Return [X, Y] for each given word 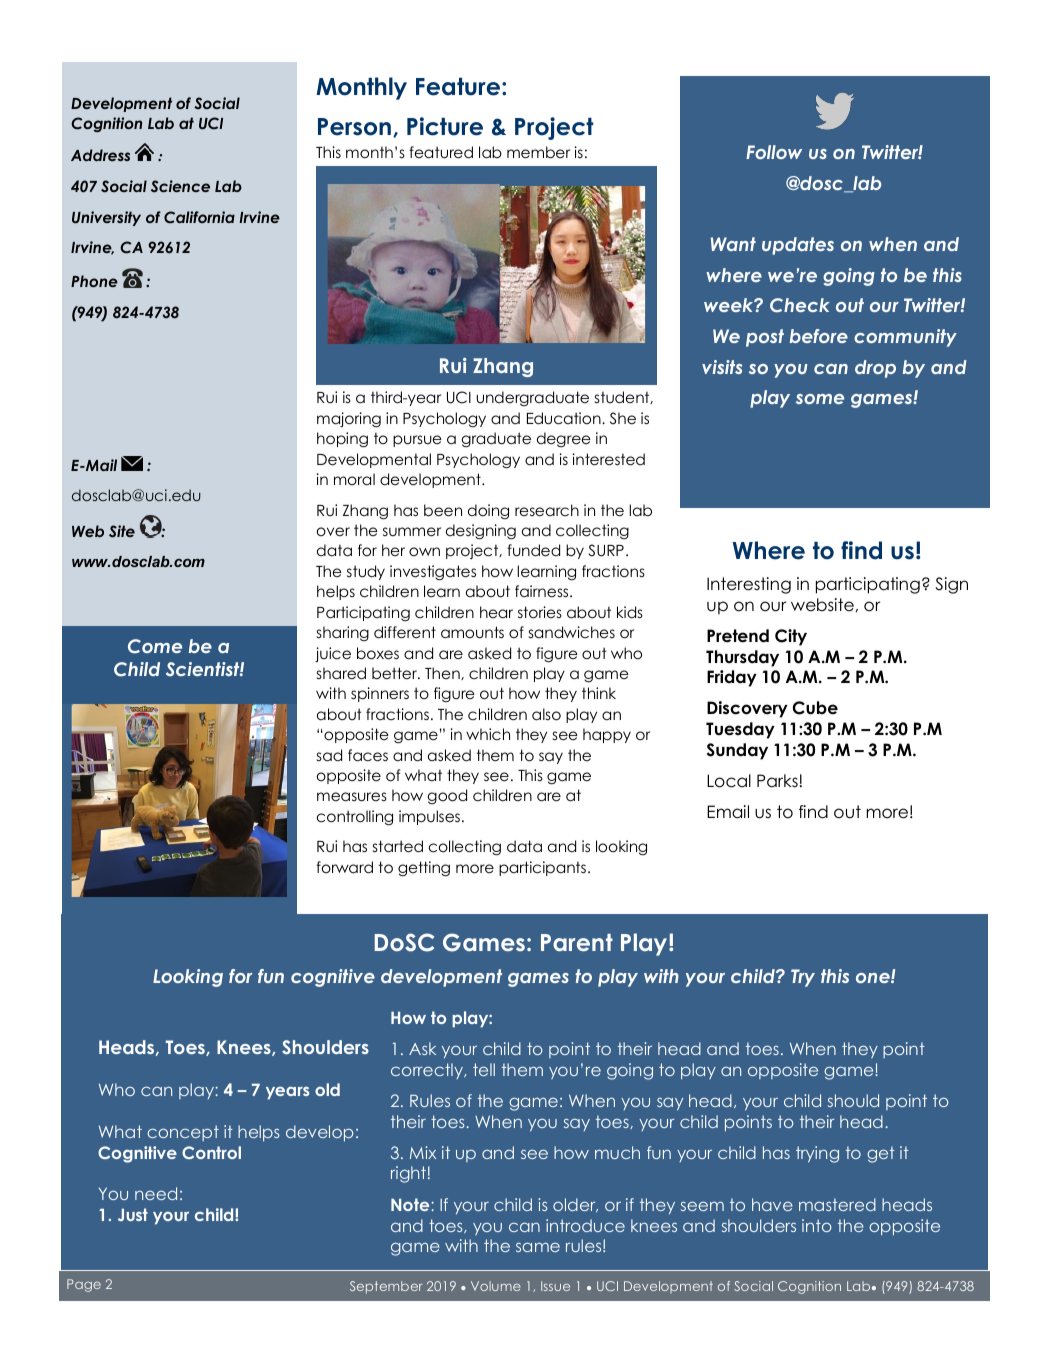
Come [155, 646]
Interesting [749, 585]
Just [133, 1214]
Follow [774, 152]
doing [488, 512]
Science [180, 186]
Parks [777, 781]
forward [344, 867]
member [538, 152]
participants [542, 868]
